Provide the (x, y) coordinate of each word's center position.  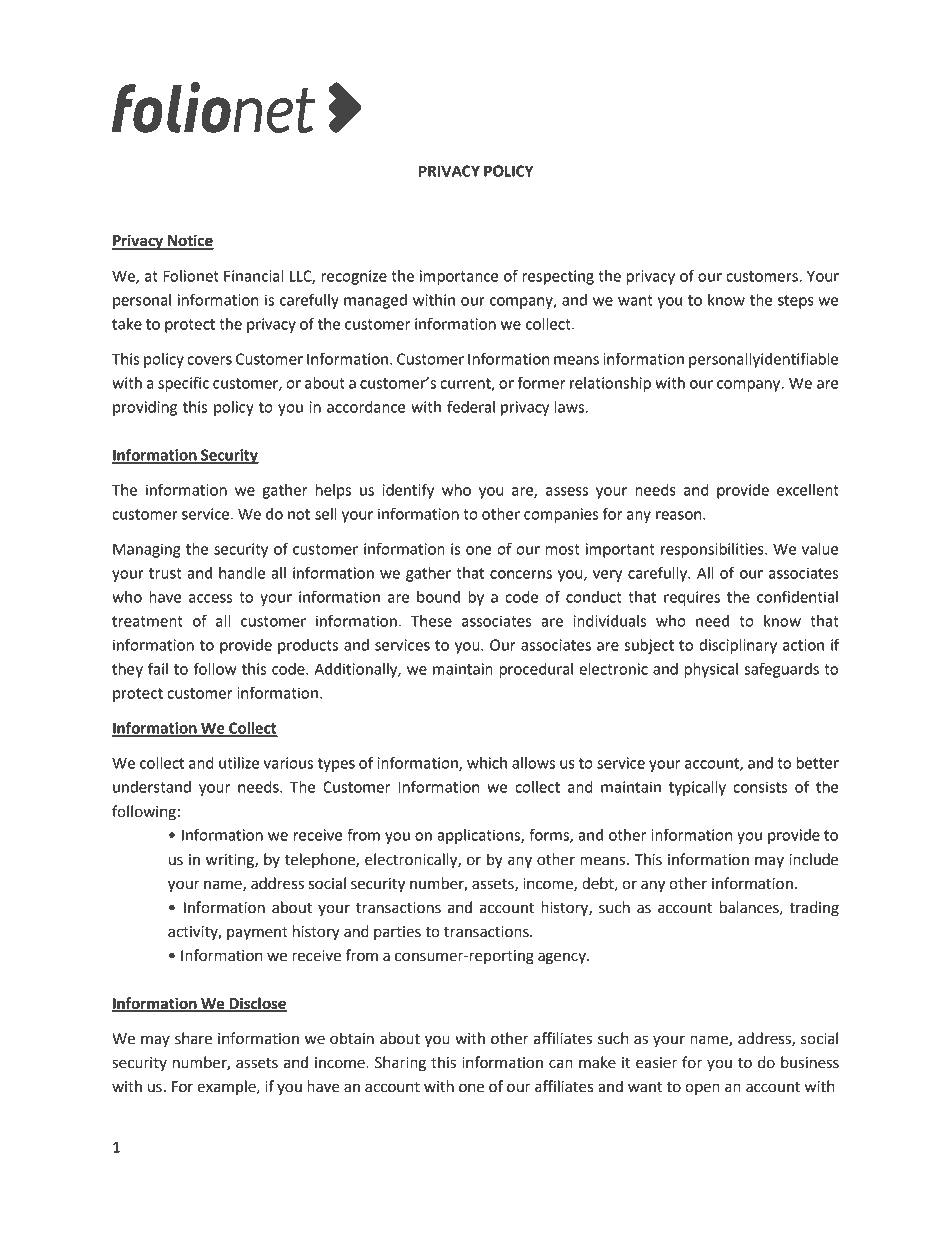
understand (152, 787)
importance (459, 277)
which (487, 763)
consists (760, 787)
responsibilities (713, 550)
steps (796, 302)
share (193, 1038)
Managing (147, 550)
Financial (253, 276)
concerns (521, 574)
